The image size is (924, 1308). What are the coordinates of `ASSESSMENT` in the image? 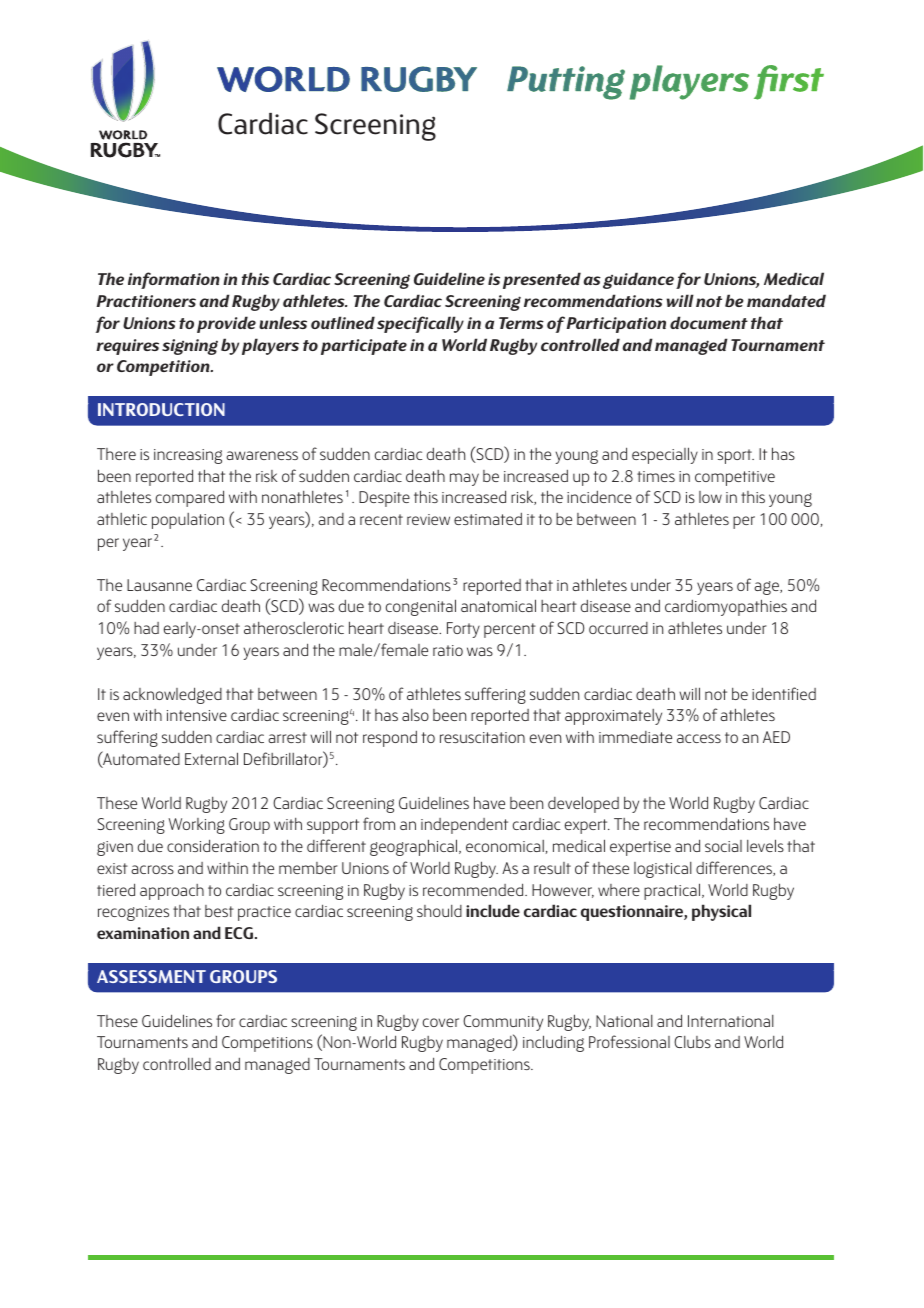 It's located at (151, 976).
